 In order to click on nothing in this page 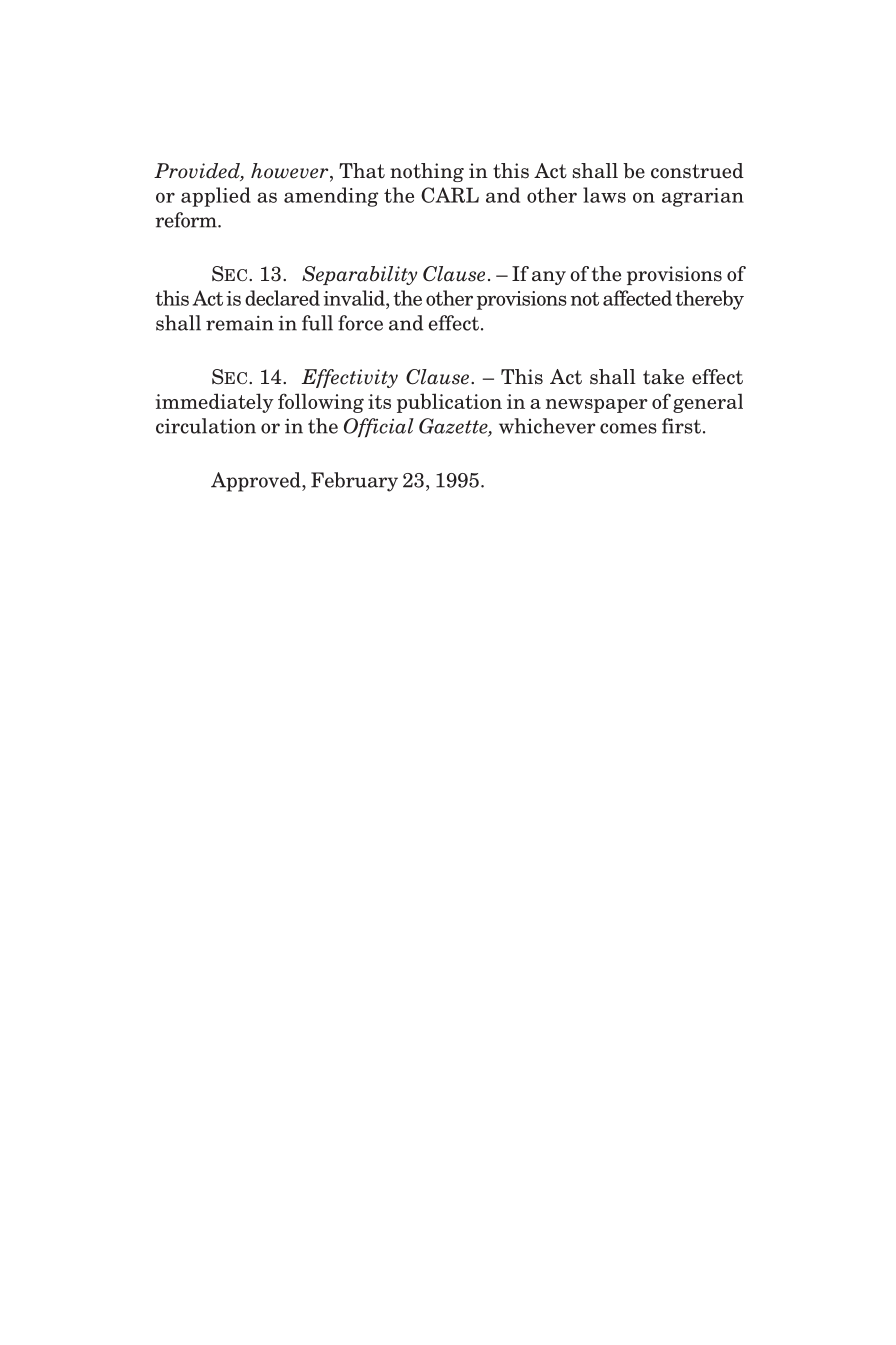, I will do `click(427, 172)`.
